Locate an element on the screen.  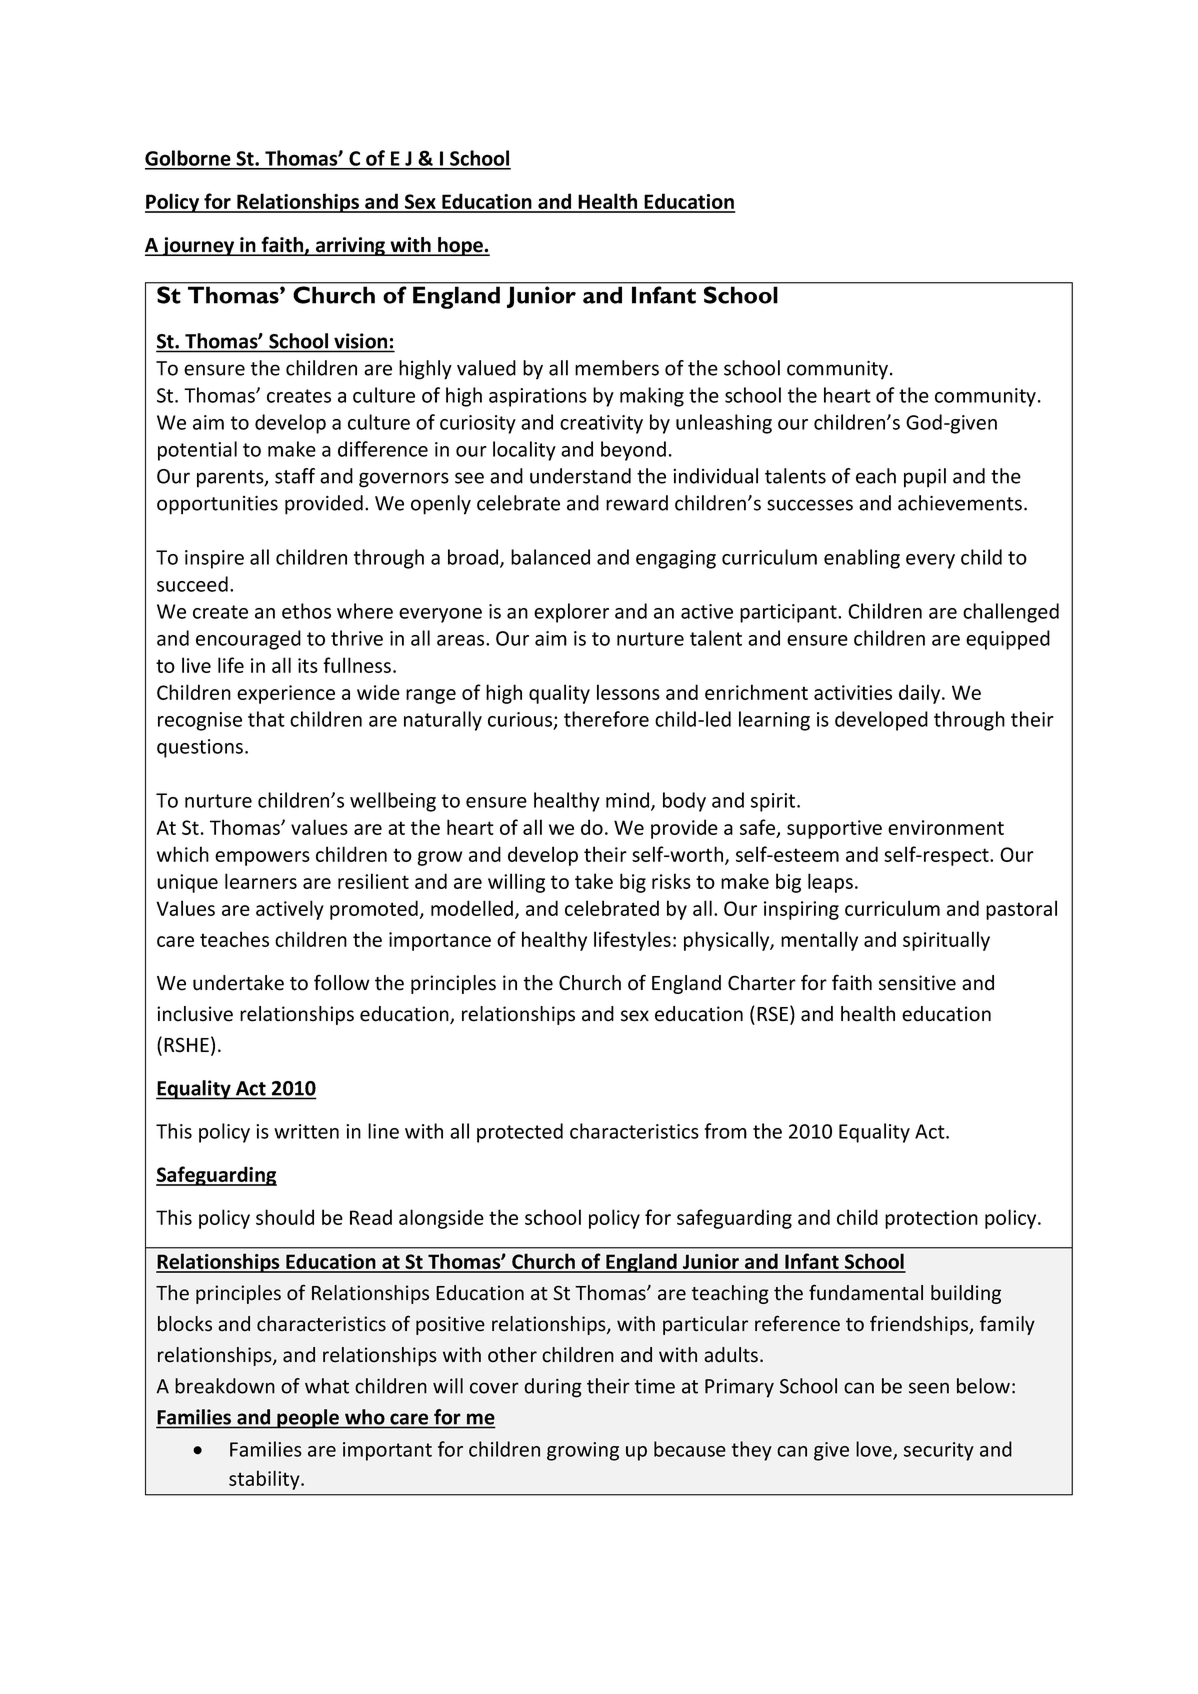
pupil is located at coordinates (925, 478).
